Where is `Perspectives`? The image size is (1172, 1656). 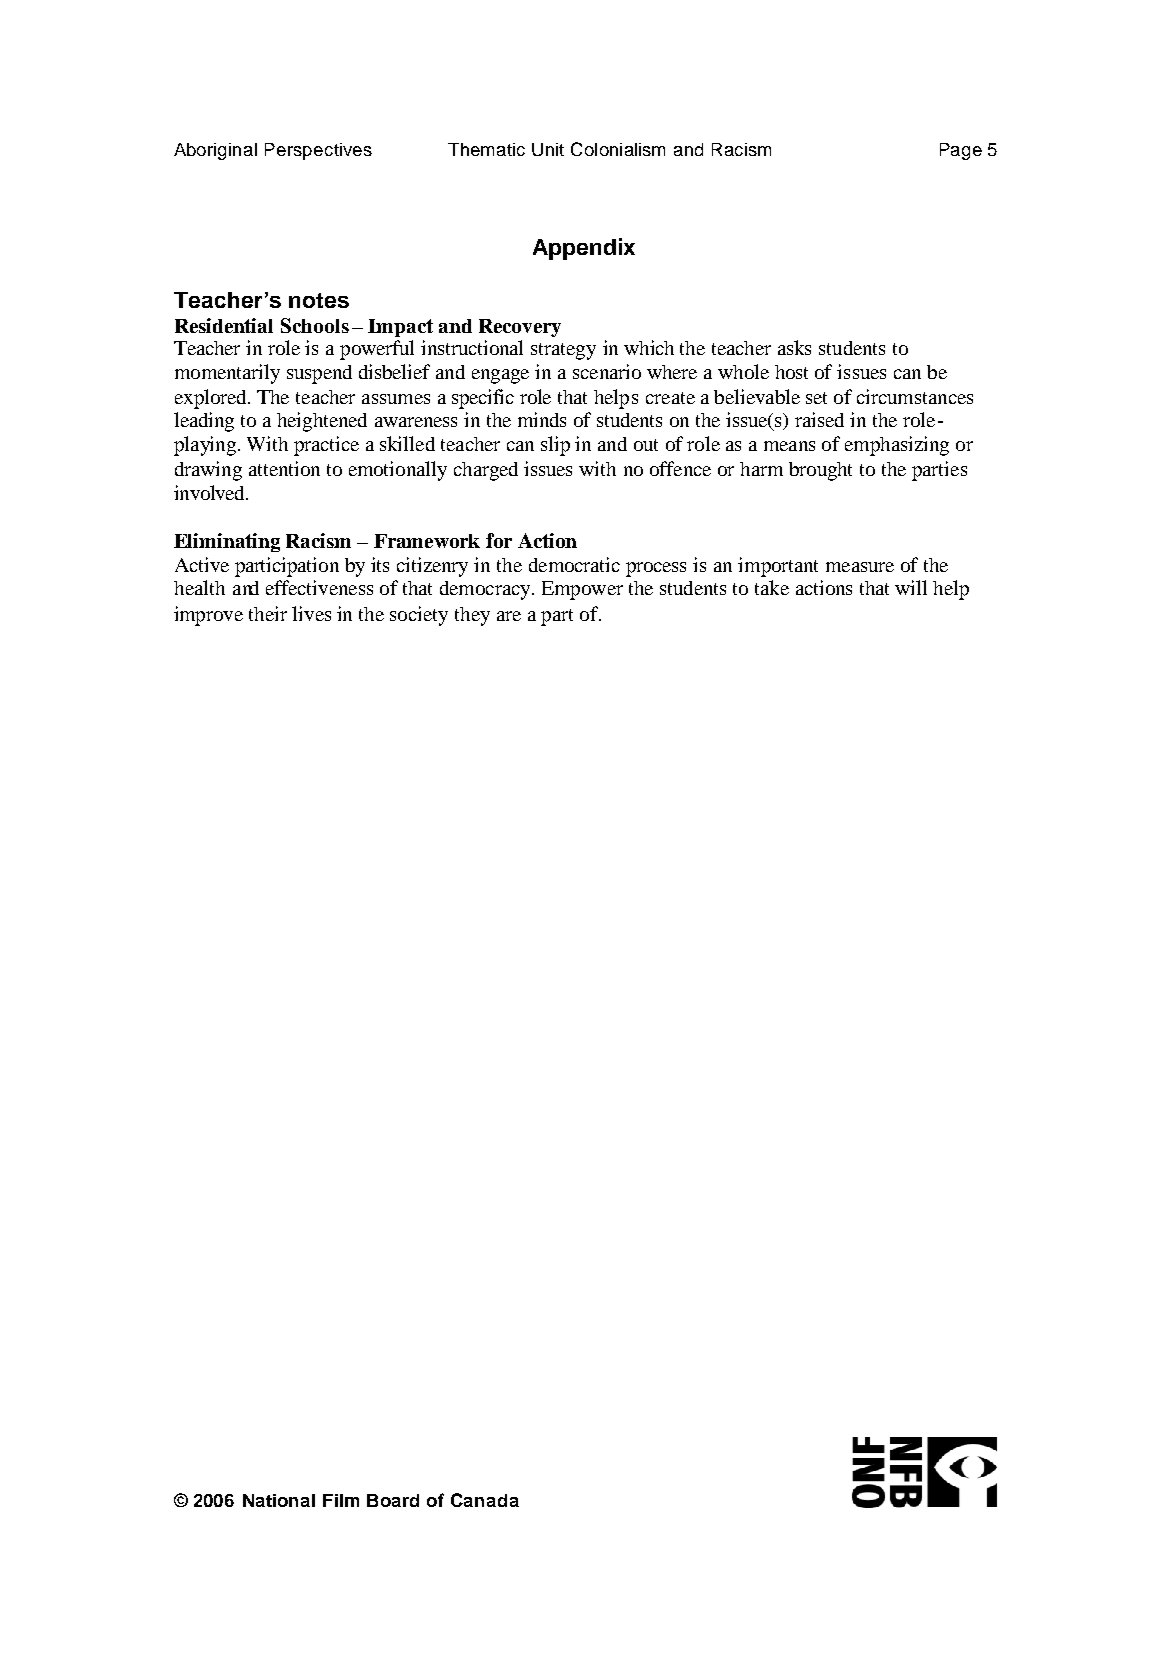 Perspectives is located at coordinates (318, 151).
